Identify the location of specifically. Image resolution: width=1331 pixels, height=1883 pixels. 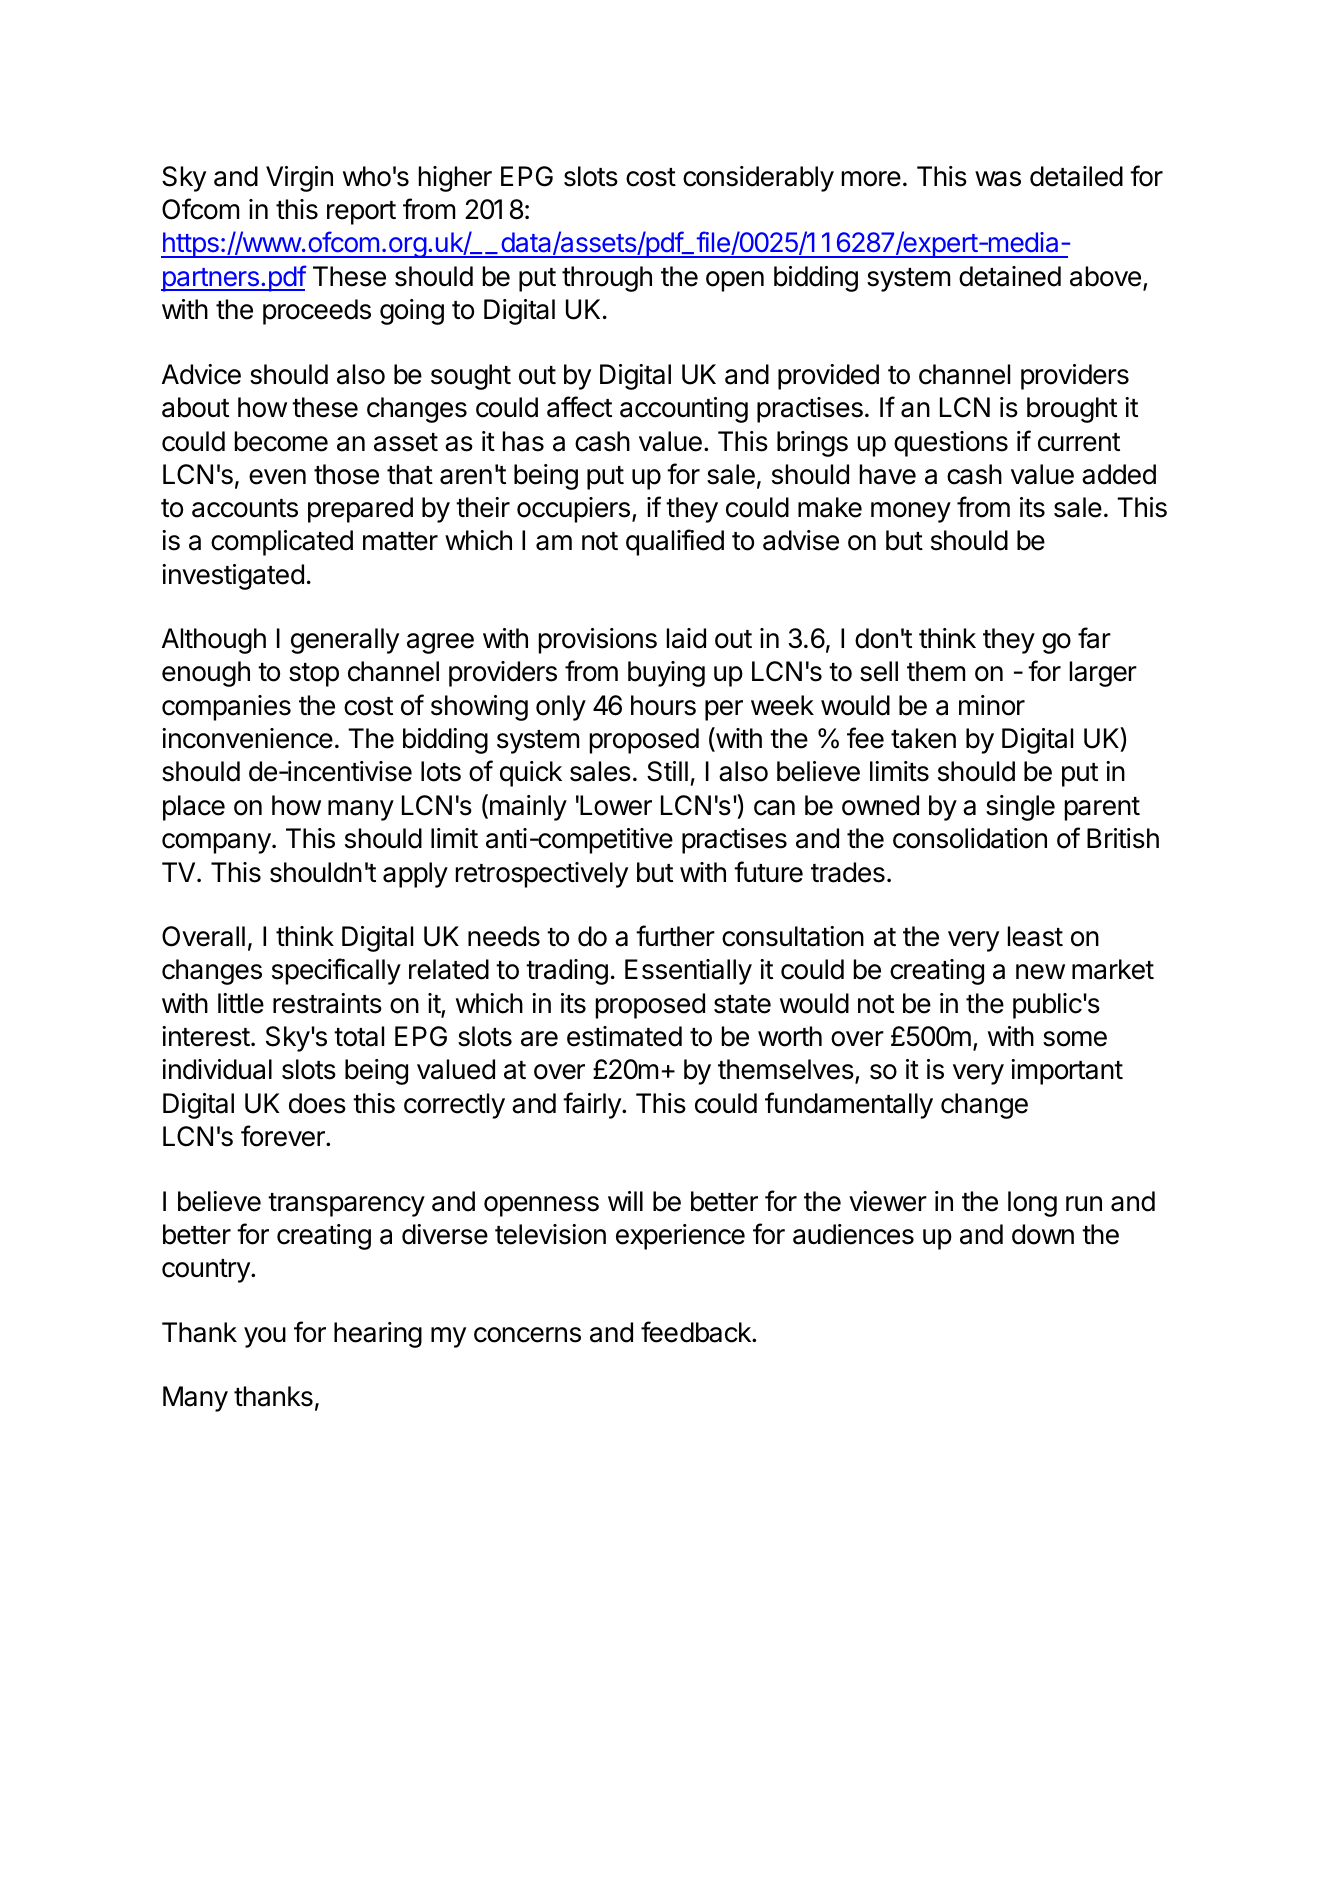
(336, 971).
